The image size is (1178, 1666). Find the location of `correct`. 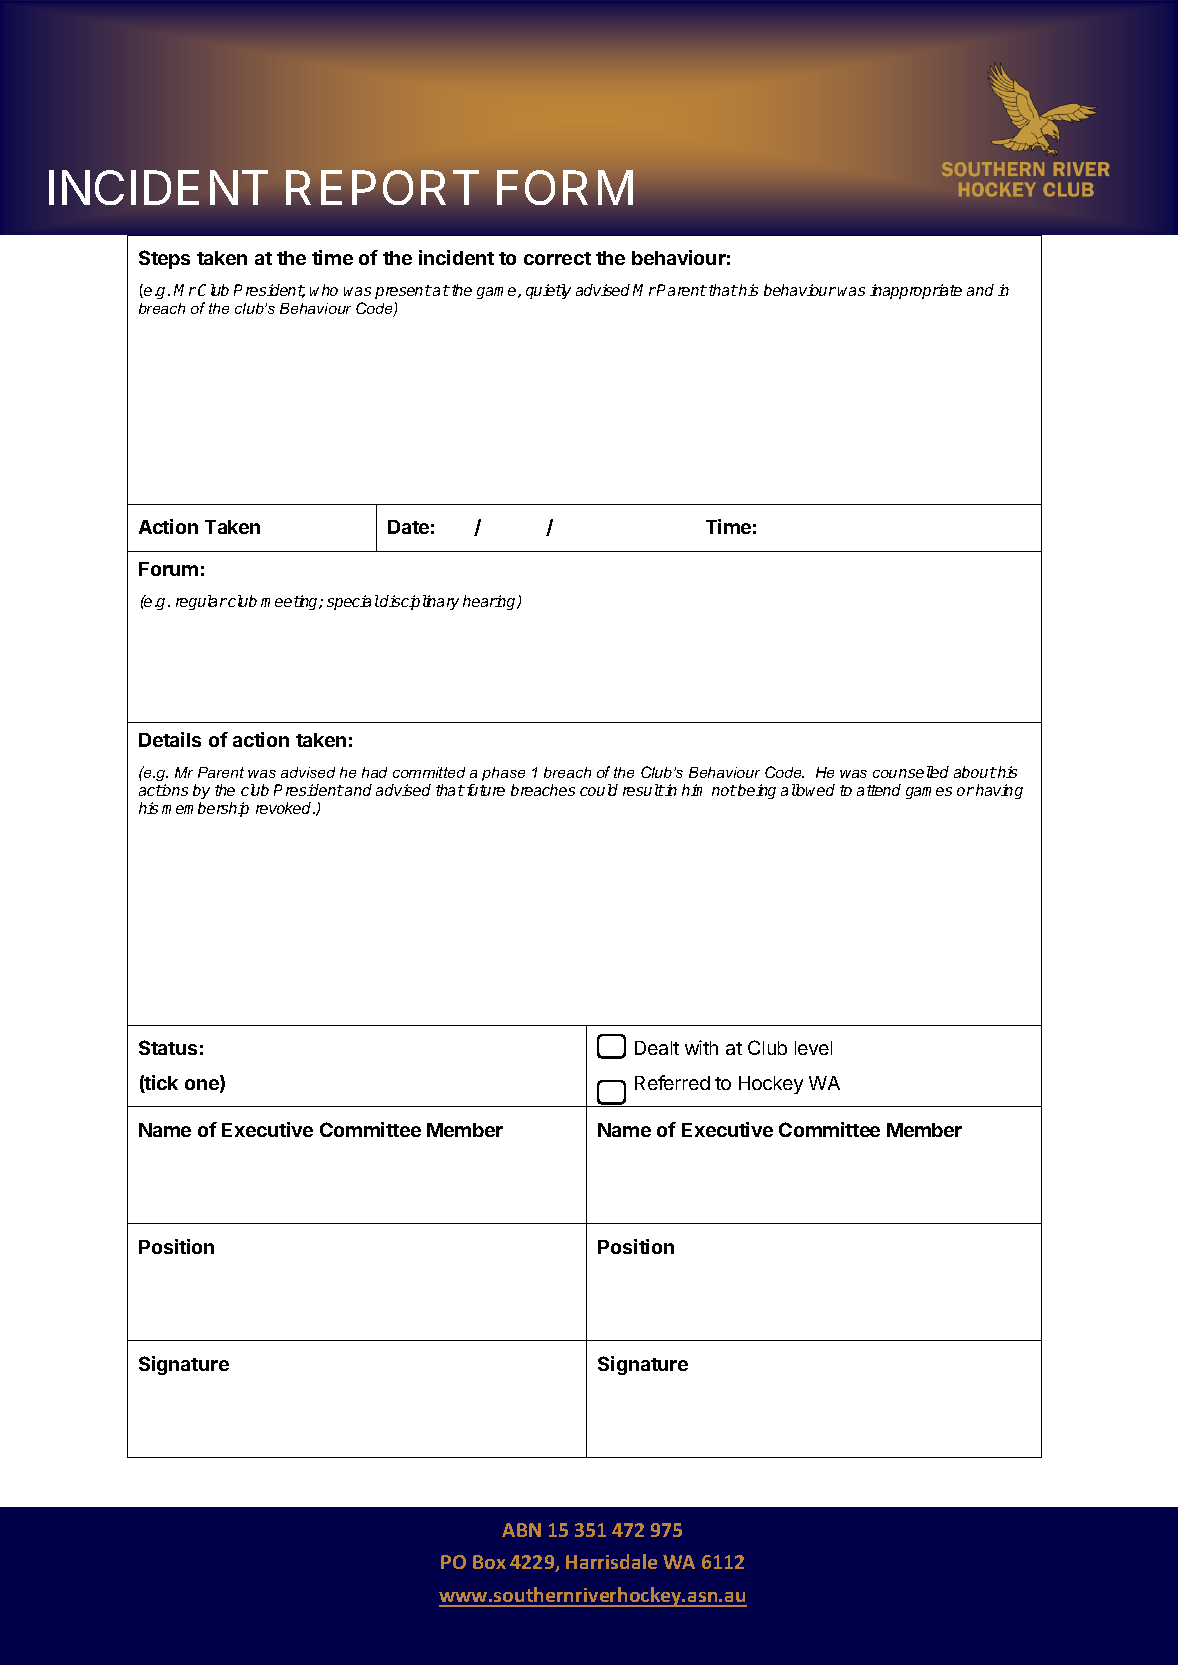

correct is located at coordinates (557, 258).
